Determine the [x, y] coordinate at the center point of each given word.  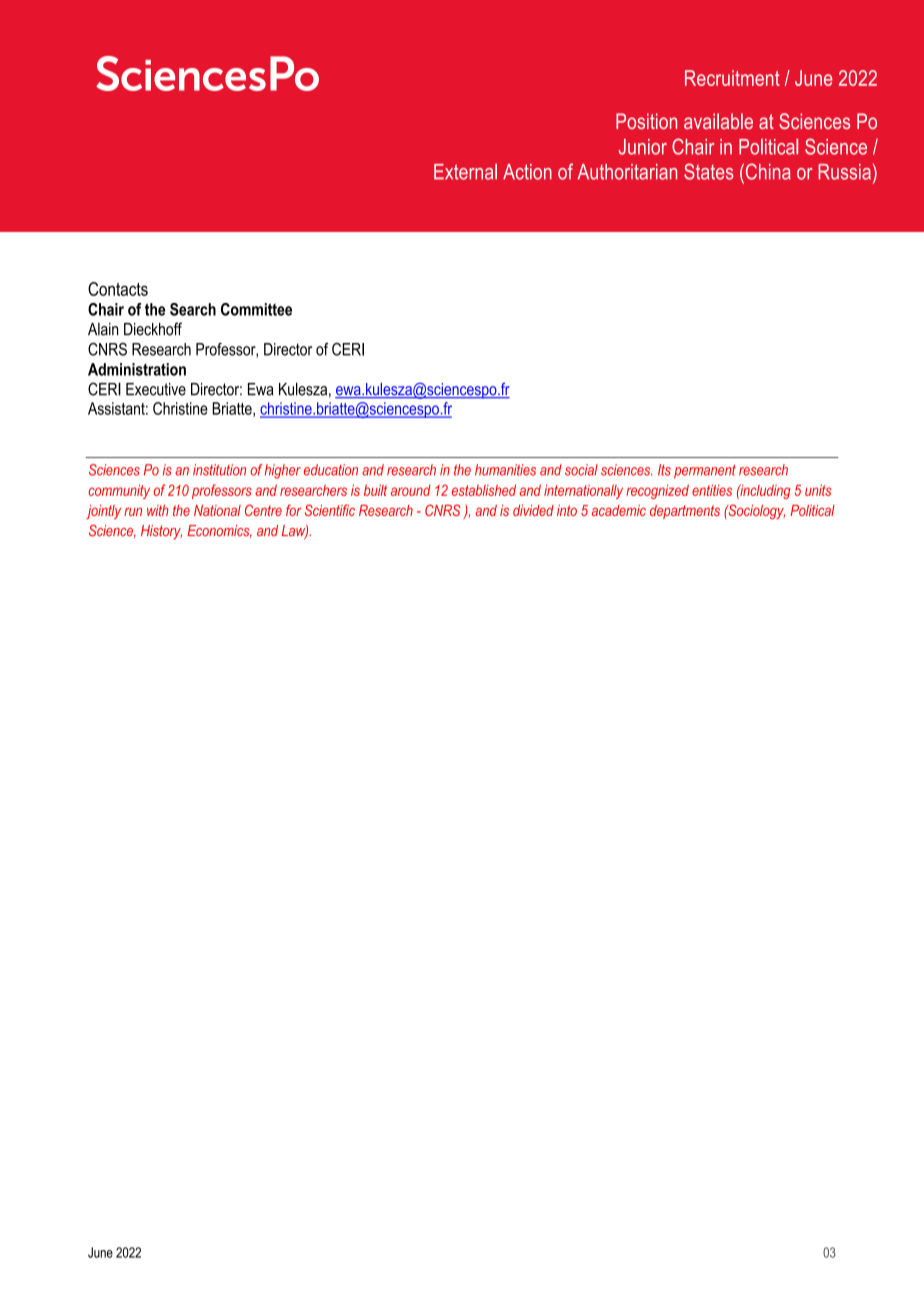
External [465, 172]
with [158, 510]
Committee [256, 309]
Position [646, 121]
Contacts [118, 289]
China [767, 171]
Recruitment [732, 78]
